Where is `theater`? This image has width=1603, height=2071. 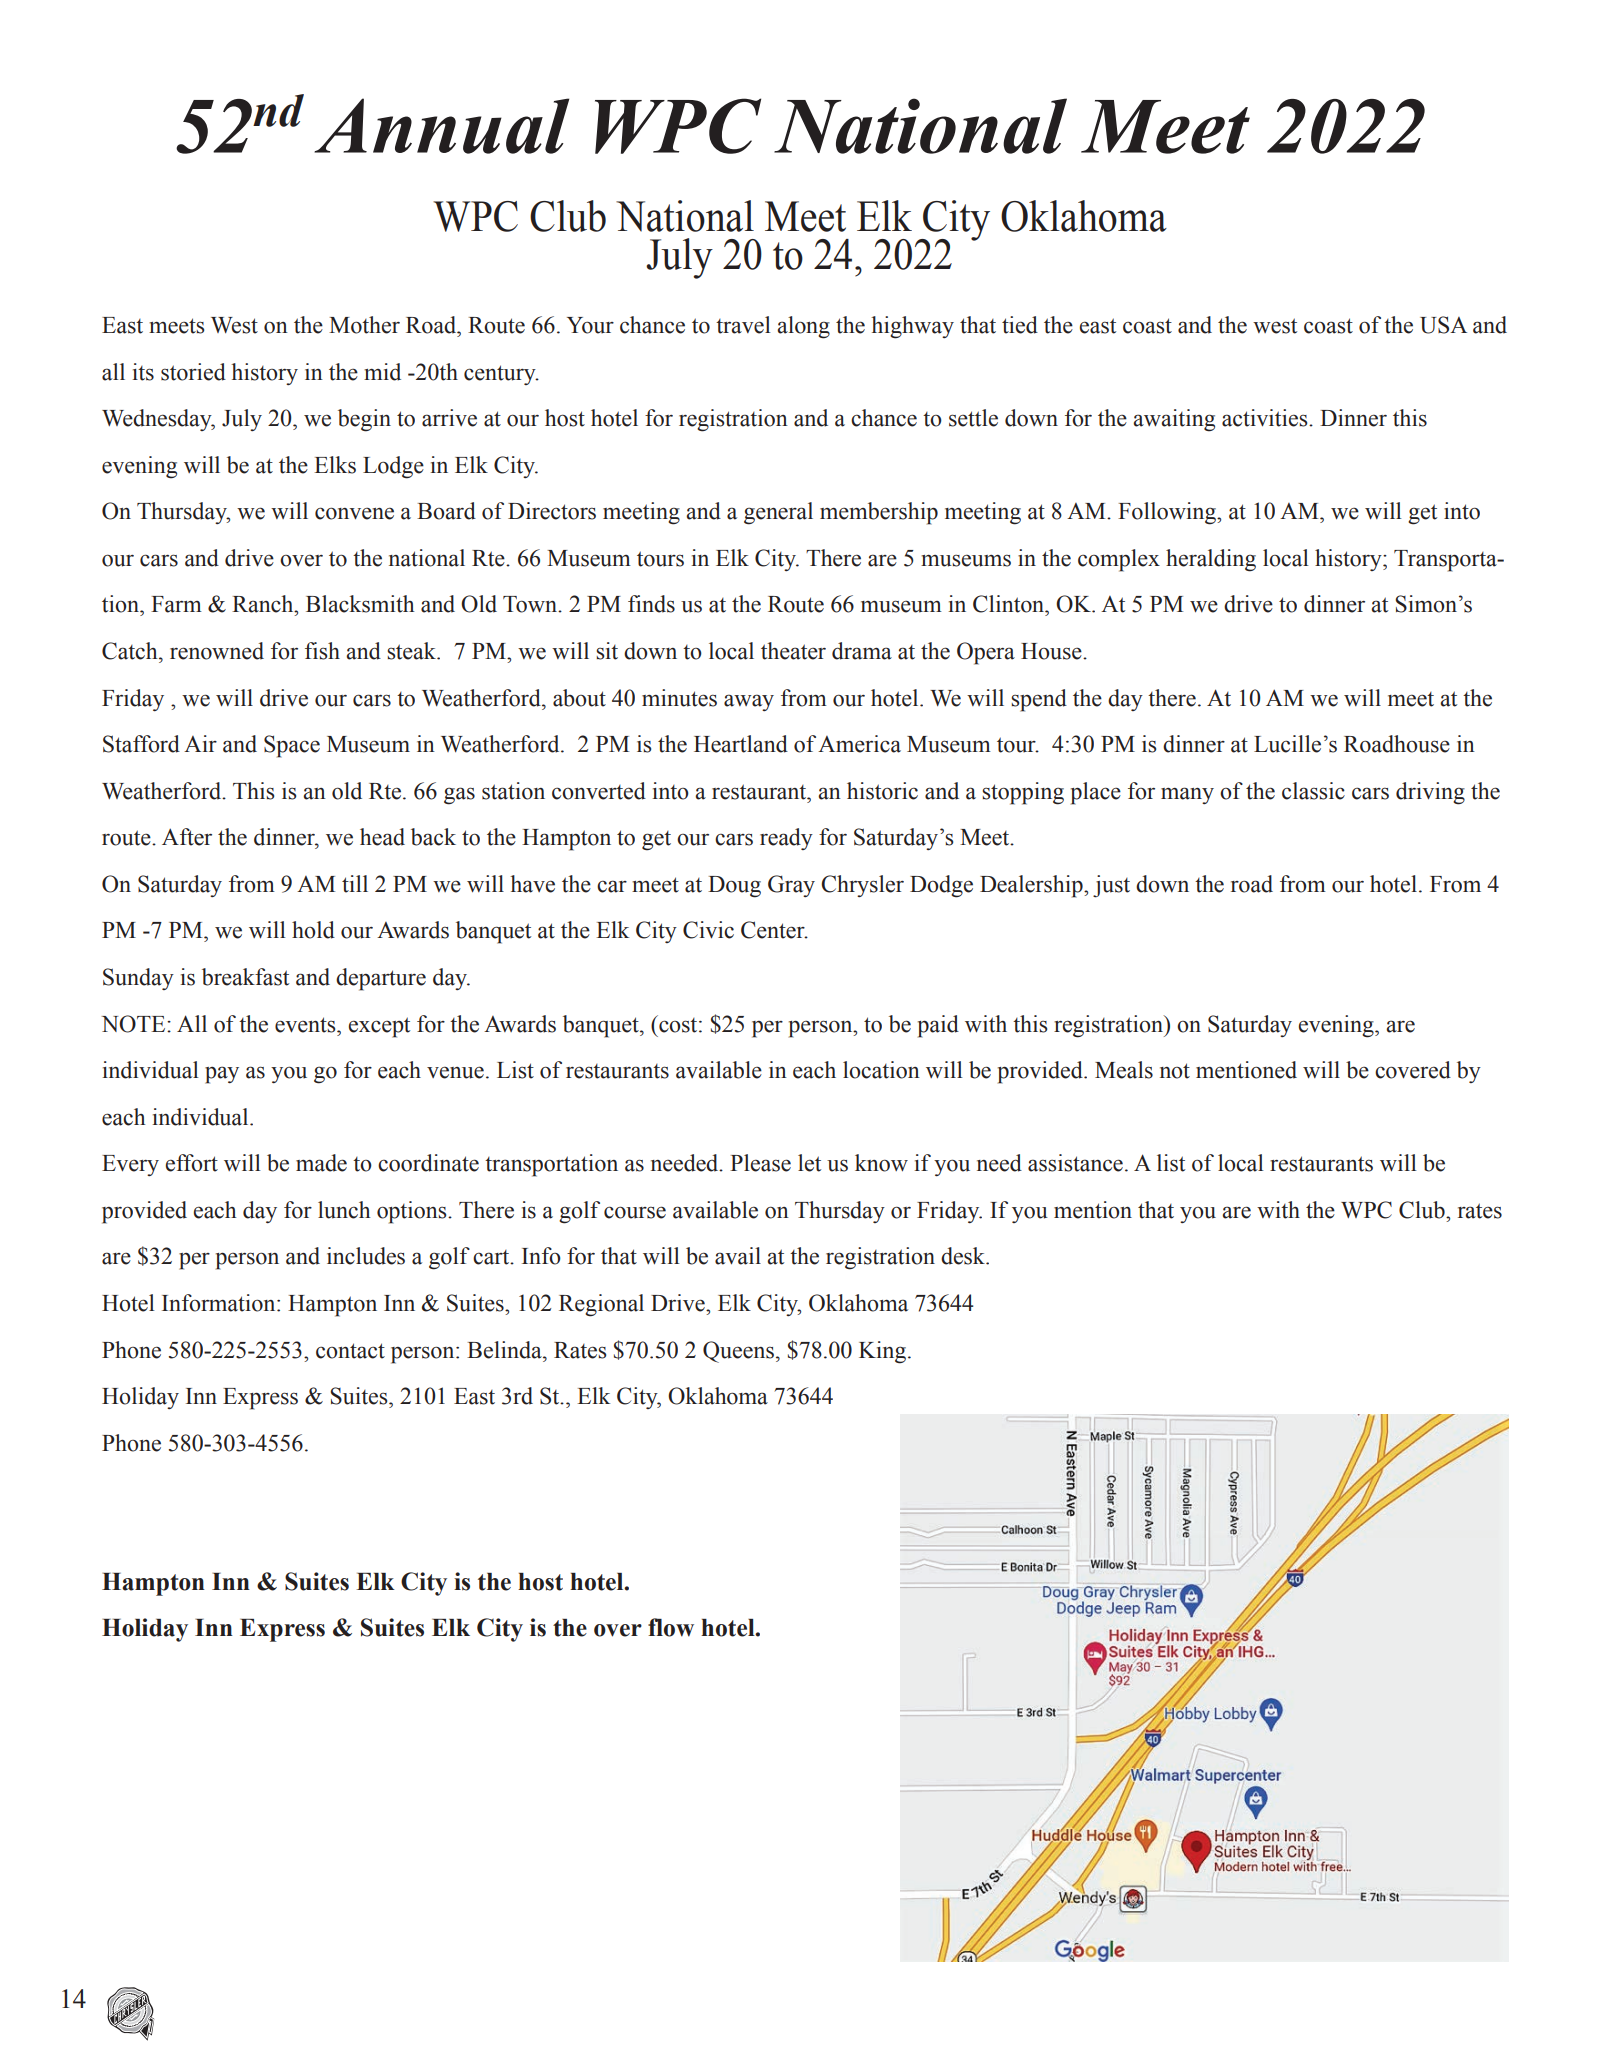
theater is located at coordinates (793, 651).
